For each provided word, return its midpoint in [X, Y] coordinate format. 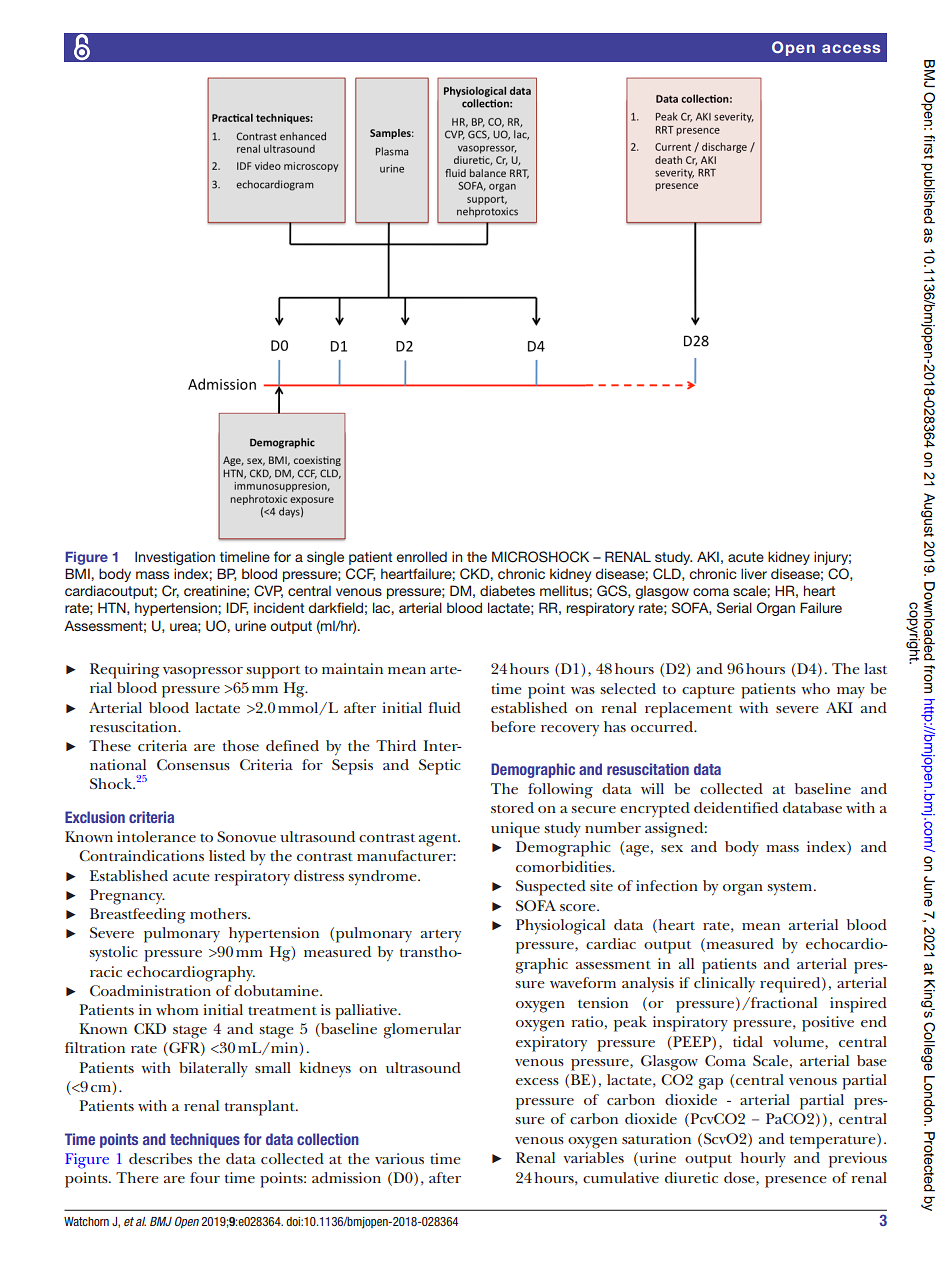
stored [512, 807]
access [851, 48]
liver [754, 573]
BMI [78, 573]
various [399, 1158]
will [652, 788]
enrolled [421, 556]
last [875, 668]
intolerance [156, 836]
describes [160, 1158]
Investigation [175, 558]
